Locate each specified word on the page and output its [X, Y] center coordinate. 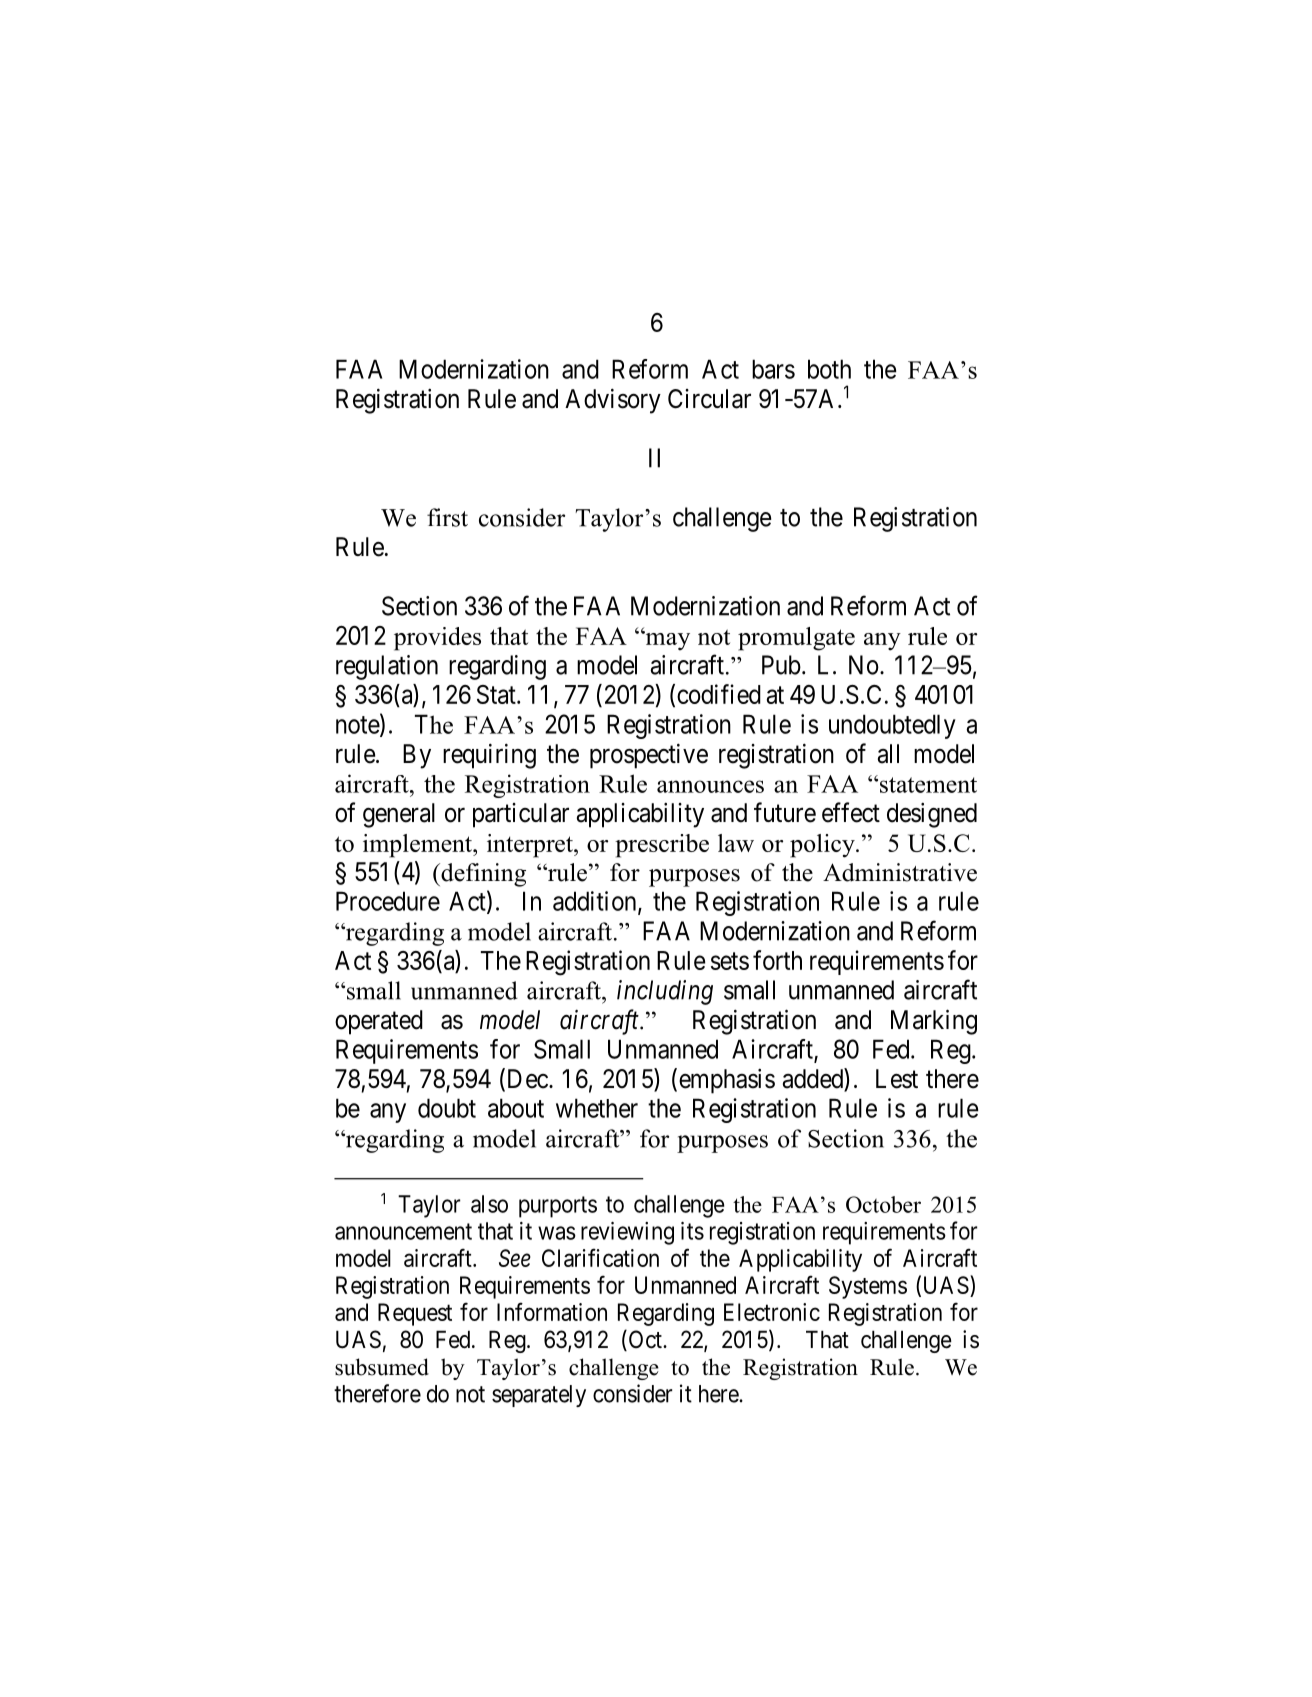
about [516, 1108]
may [666, 641]
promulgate [796, 639]
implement [418, 846]
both [829, 369]
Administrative [900, 872]
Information [552, 1311]
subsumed [382, 1367]
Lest [897, 1079]
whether [597, 1108]
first [447, 517]
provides [437, 639]
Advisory [613, 401]
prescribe [662, 846]
